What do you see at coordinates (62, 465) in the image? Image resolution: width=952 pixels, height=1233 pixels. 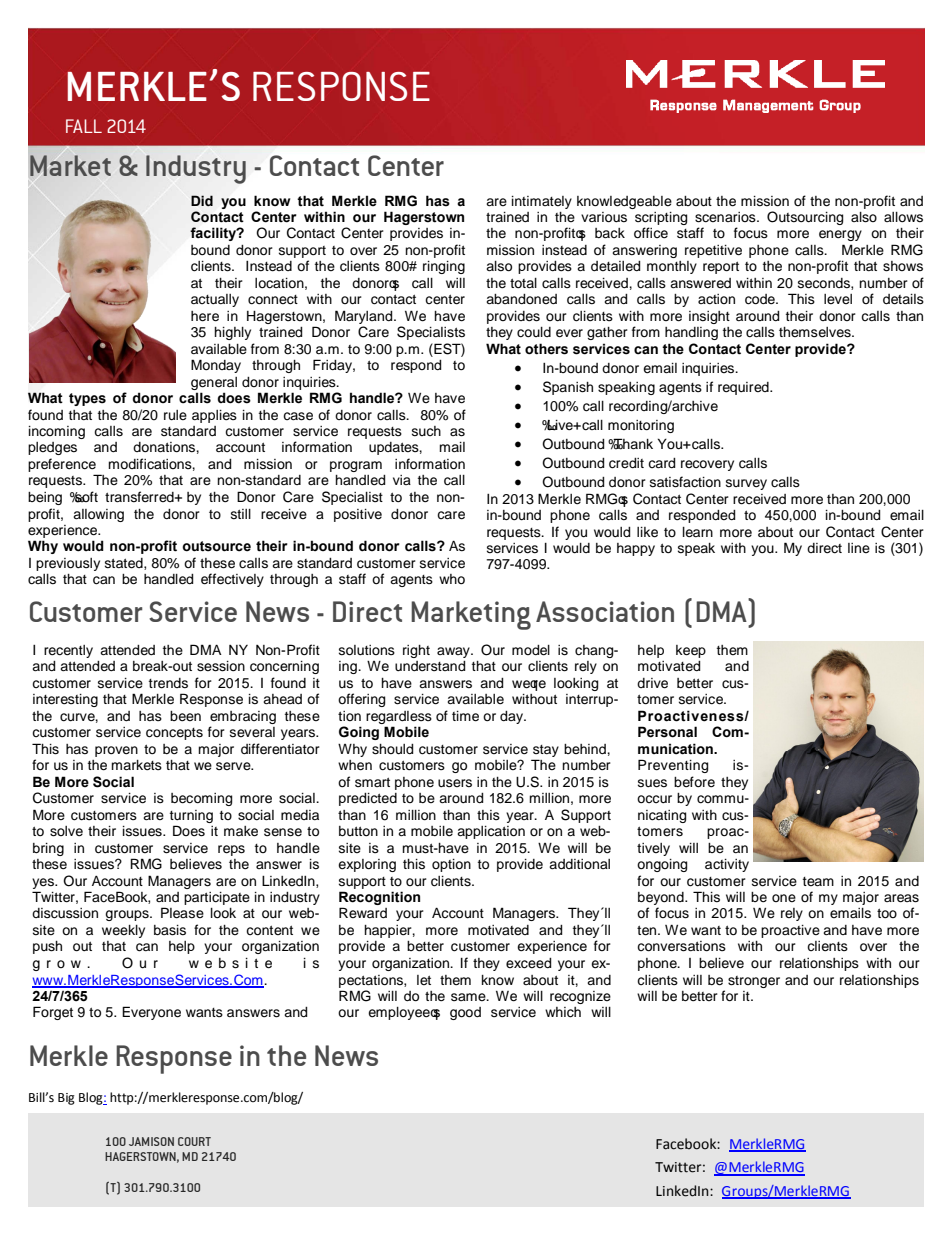 I see `preference` at bounding box center [62, 465].
